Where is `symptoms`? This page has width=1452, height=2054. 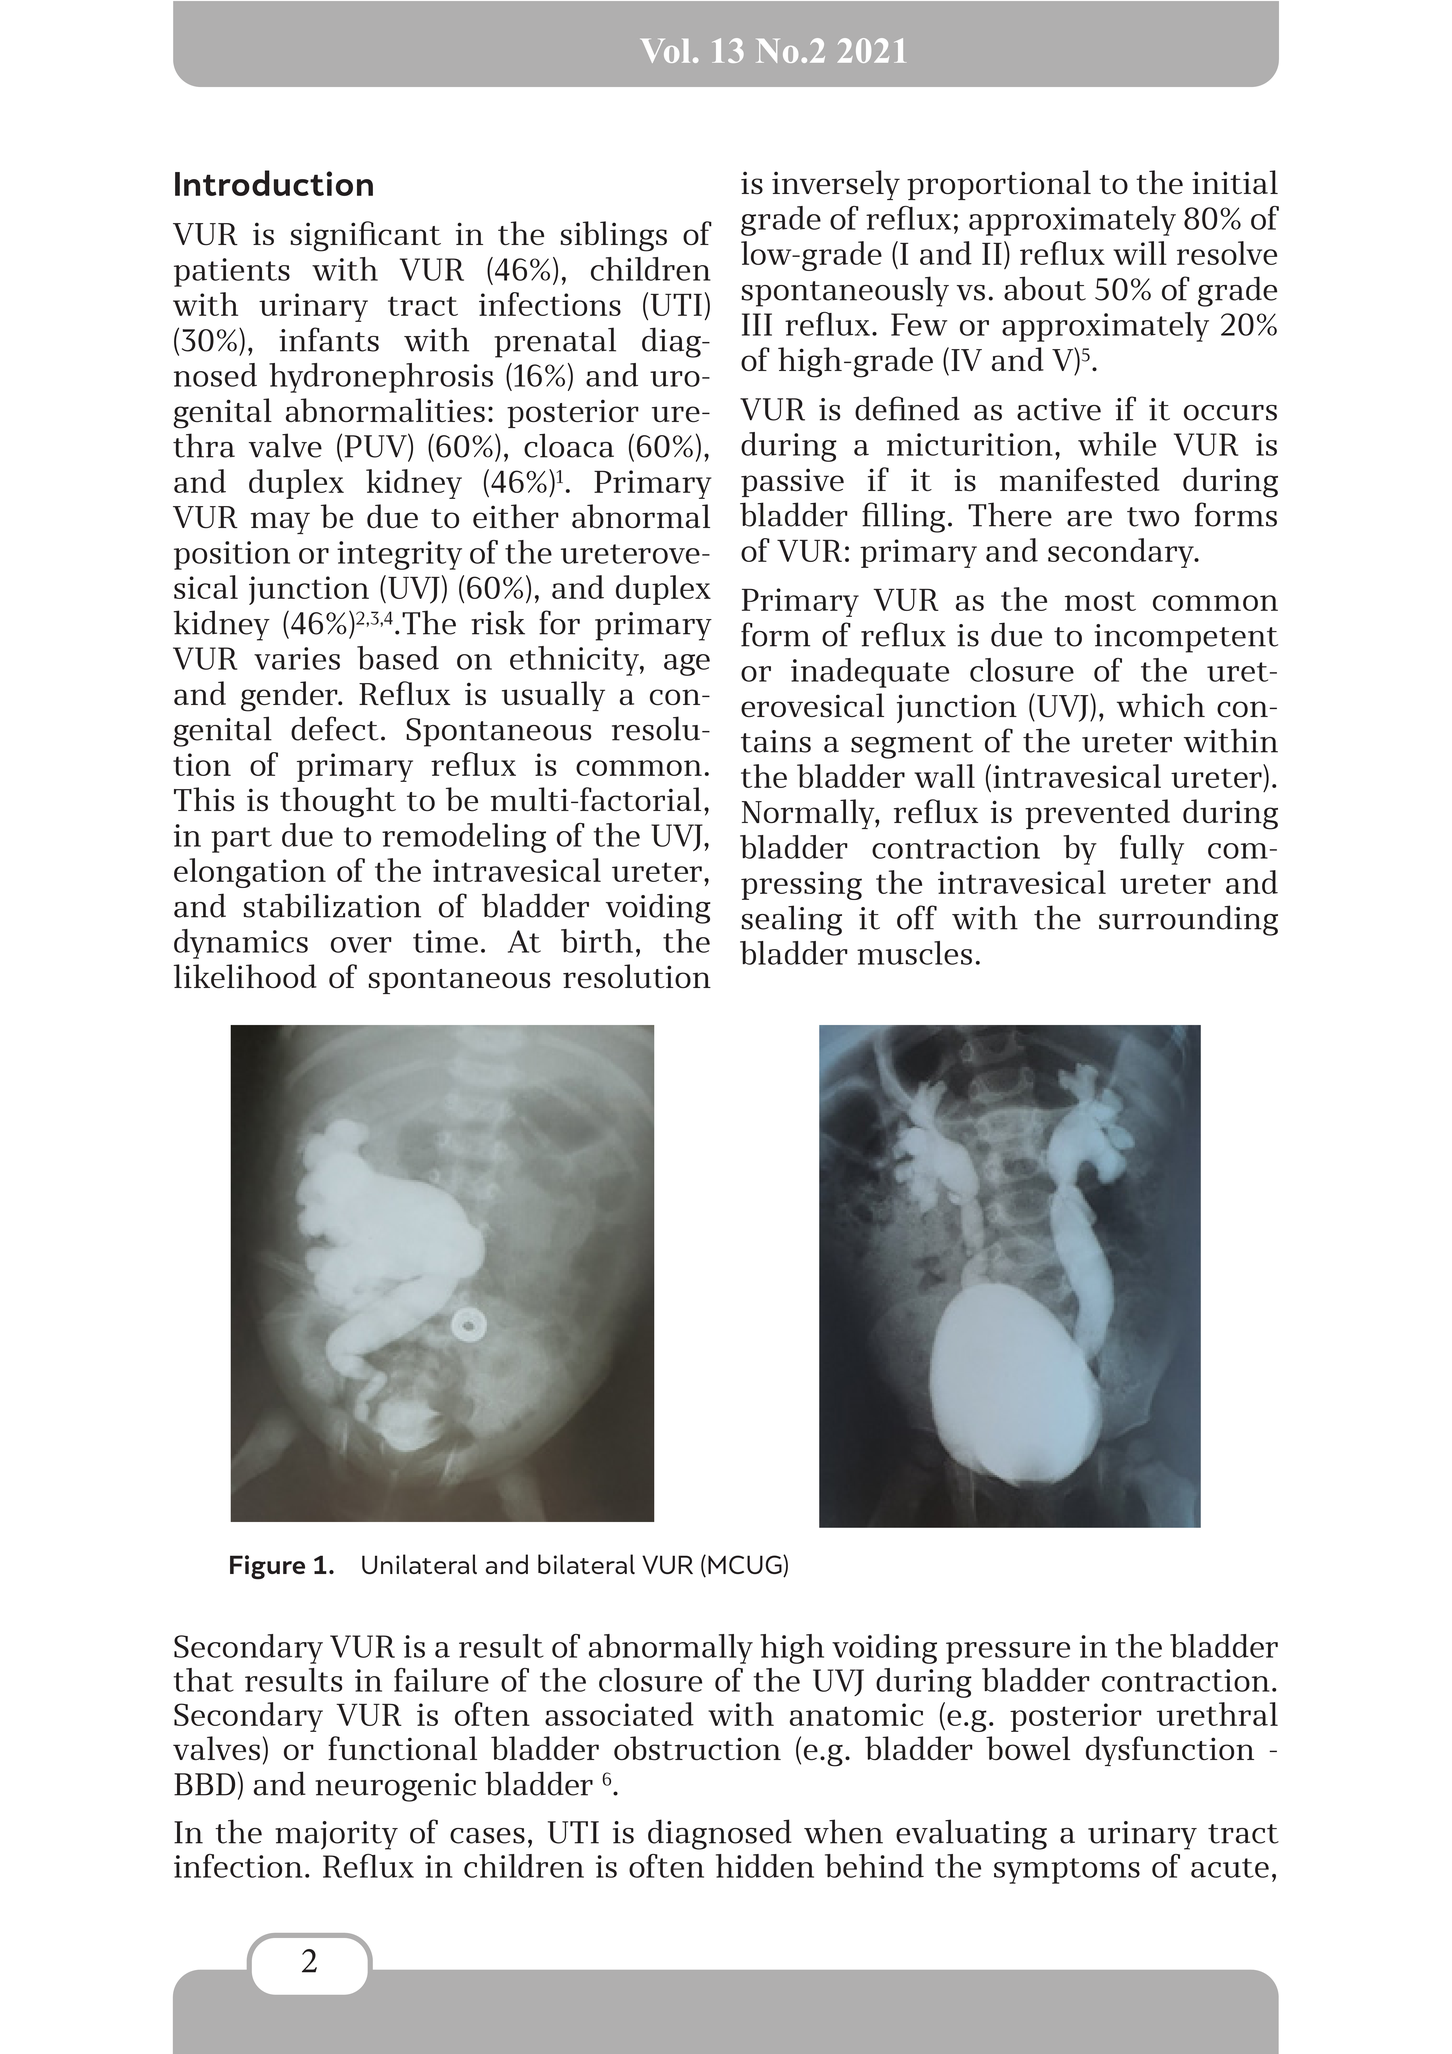
symptoms is located at coordinates (1067, 1871).
